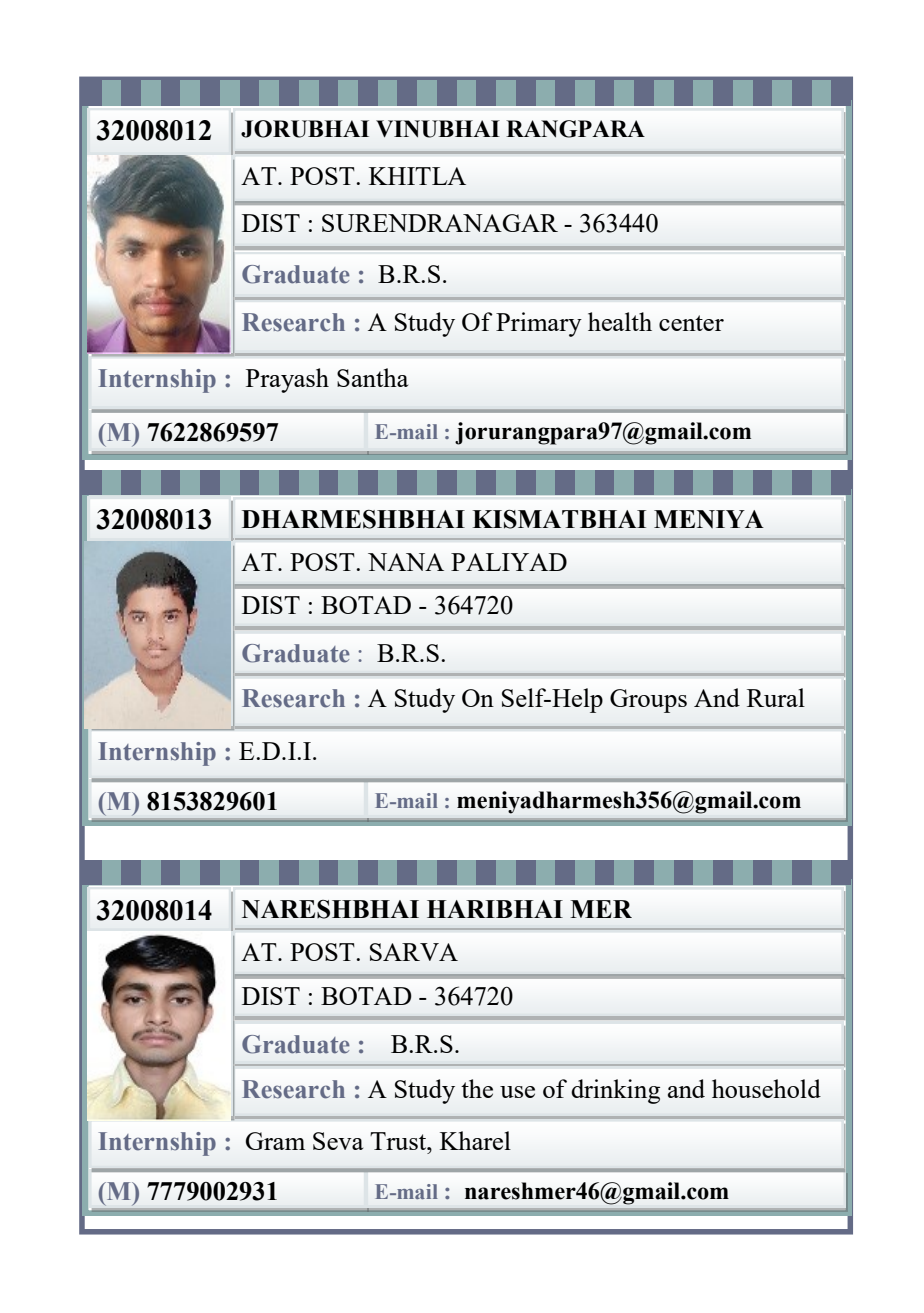  Describe the element at coordinates (477, 1088) in the screenshot. I see `the` at that location.
